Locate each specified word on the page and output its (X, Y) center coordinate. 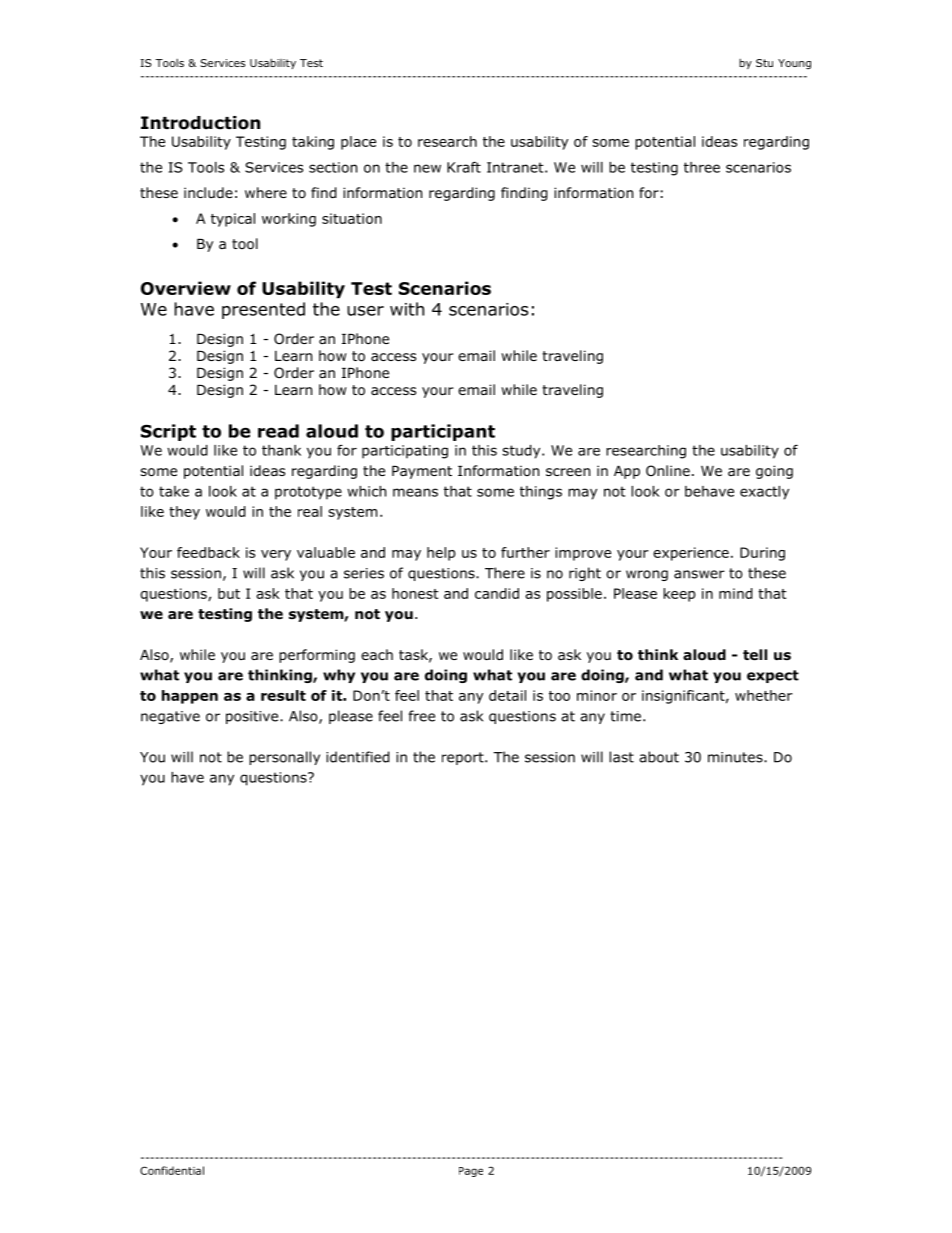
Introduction (200, 123)
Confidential (172, 1170)
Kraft (464, 167)
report (464, 758)
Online (668, 470)
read (278, 431)
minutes (736, 757)
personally (284, 758)
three (702, 167)
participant (443, 432)
